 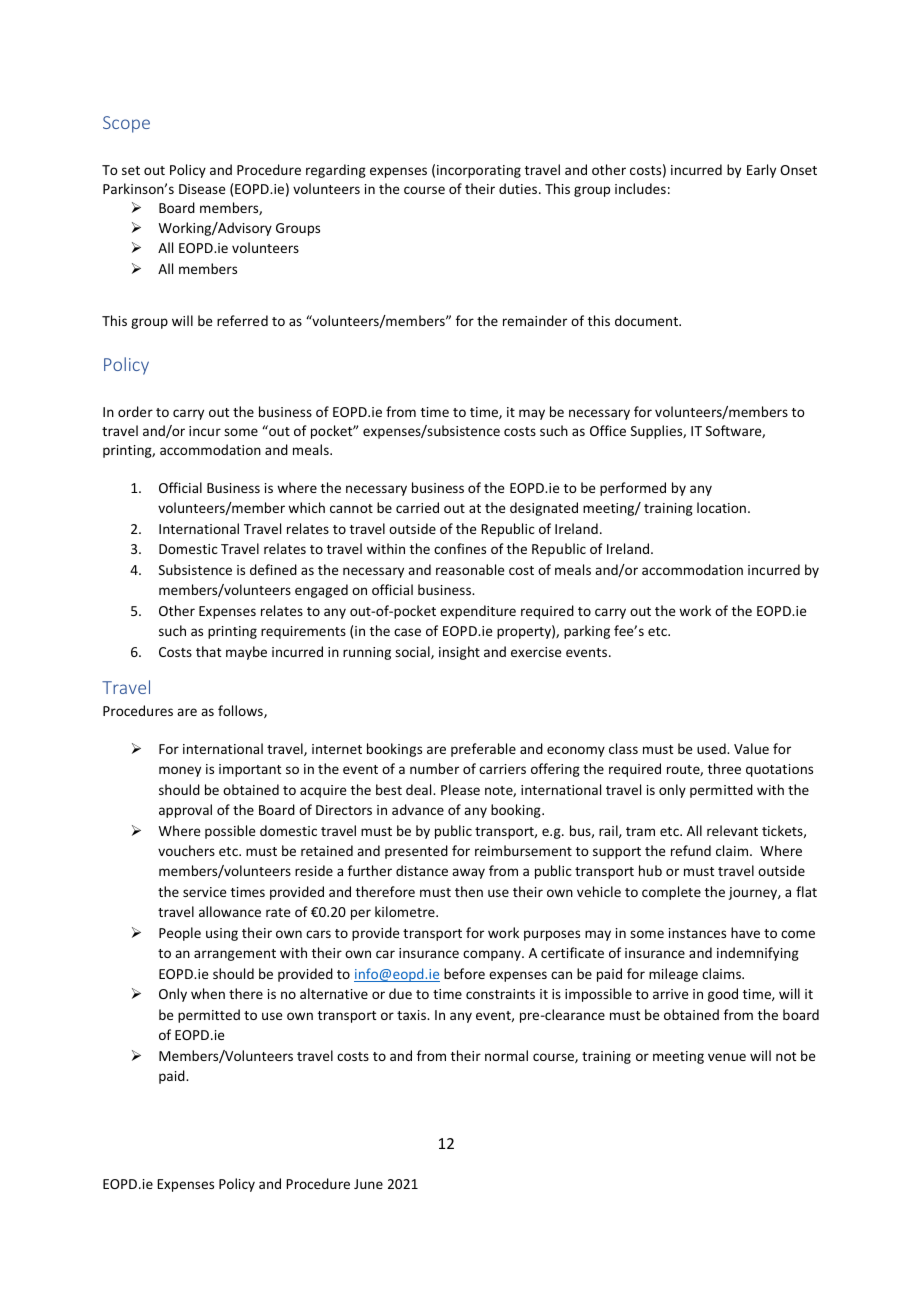 I want to click on incorporating, so click(x=479, y=171).
